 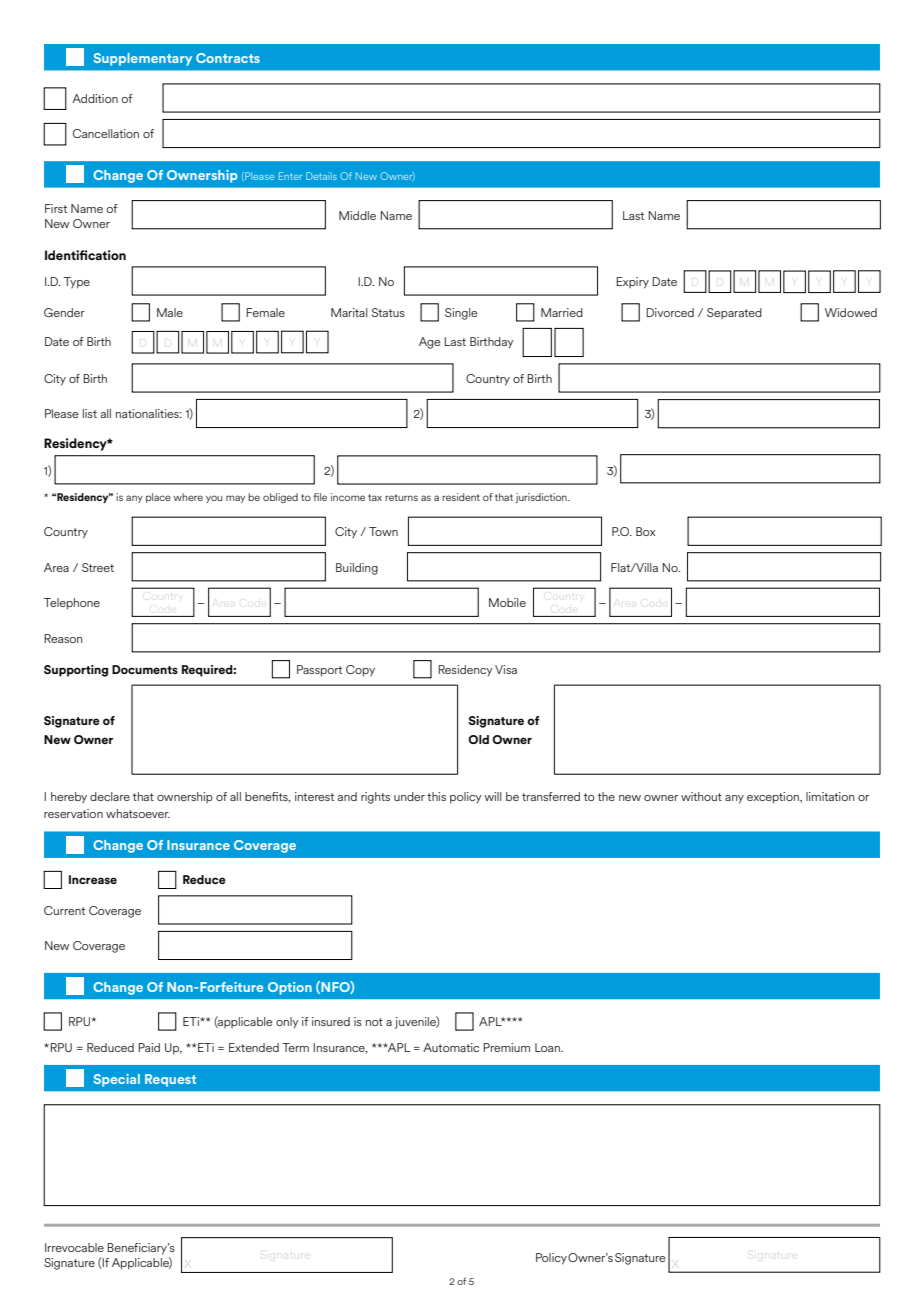 I want to click on Loan, so click(x=548, y=1047).
